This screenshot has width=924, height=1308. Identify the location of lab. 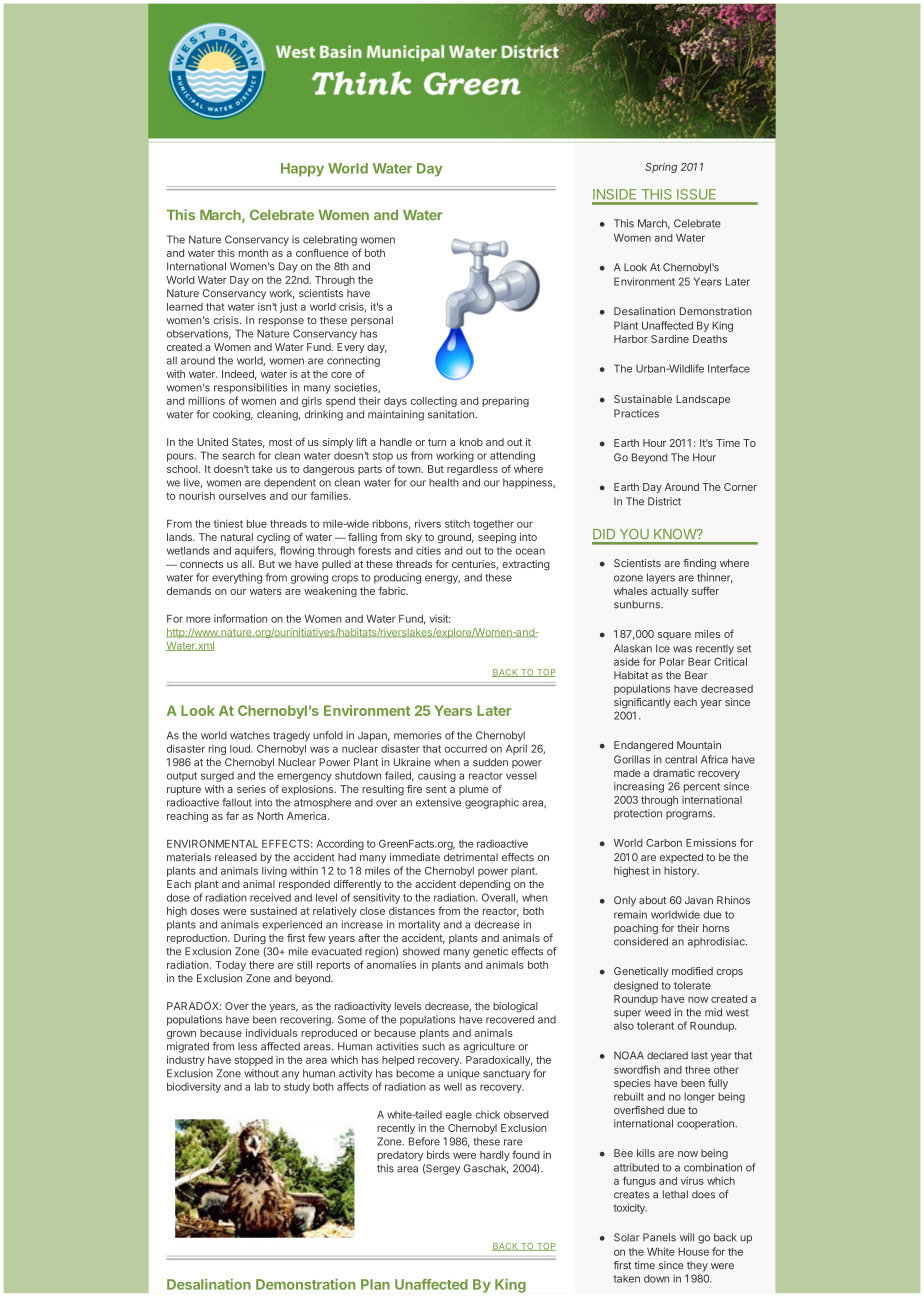
(262, 1087).
